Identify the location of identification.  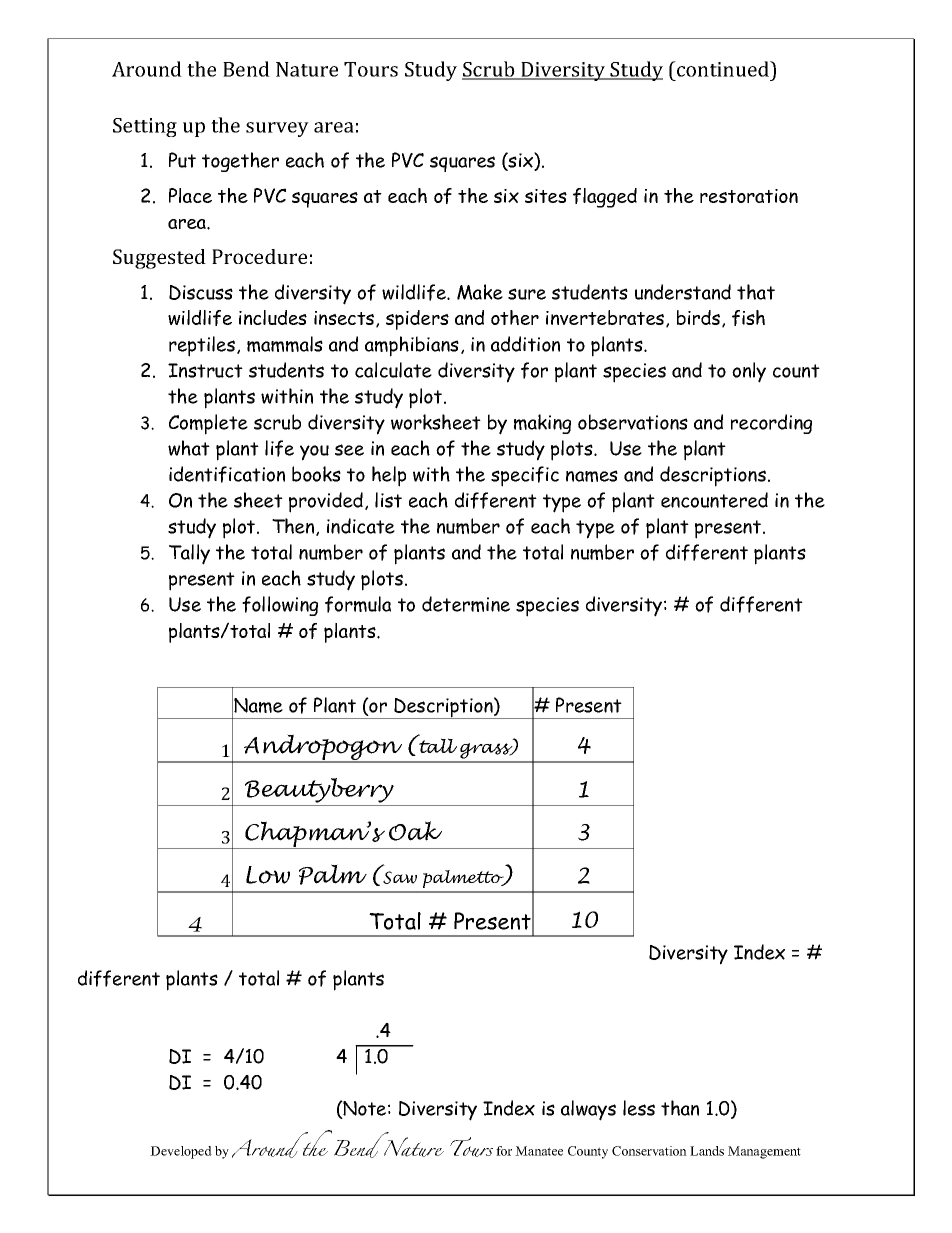
(227, 474).
